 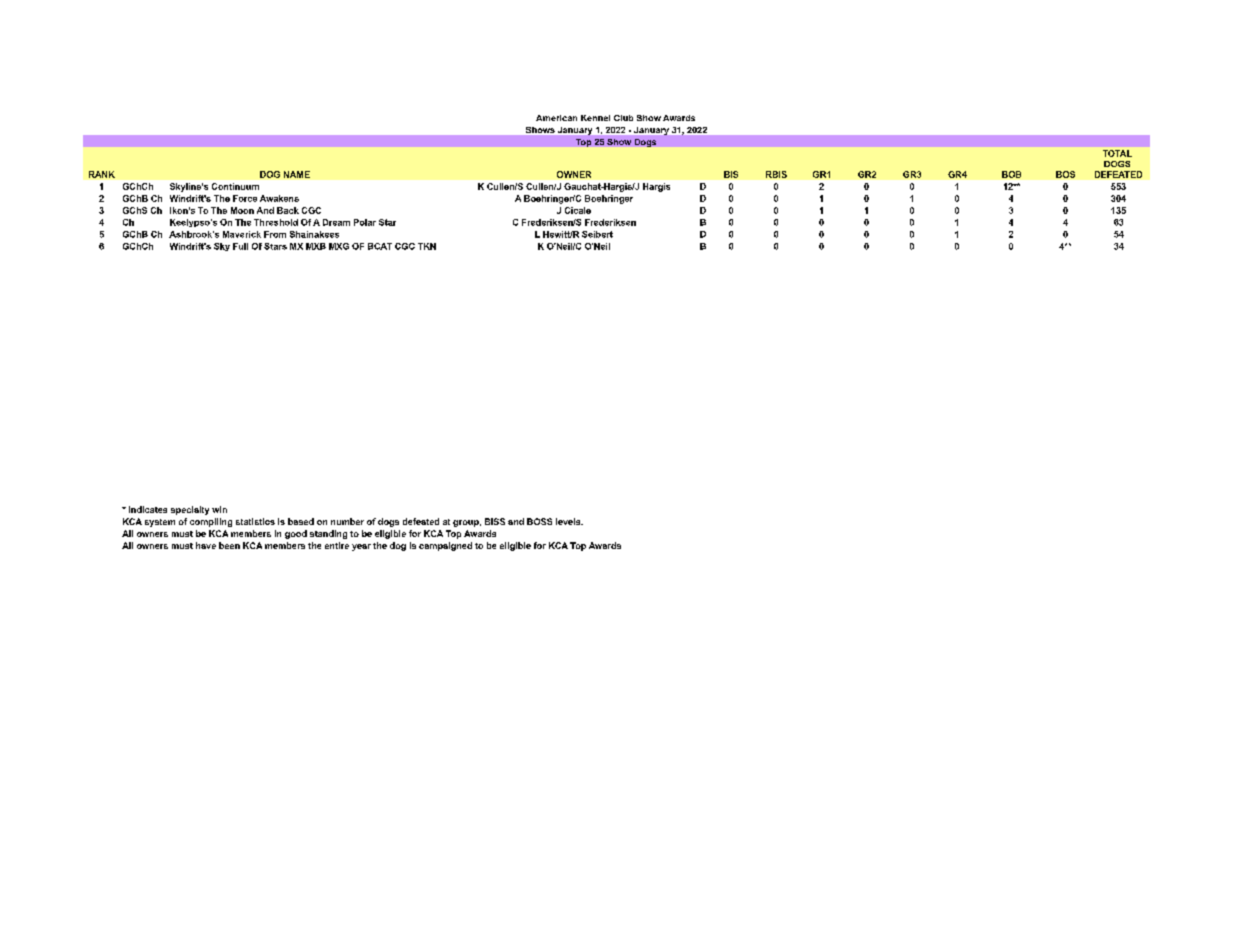 I want to click on TOTAL, so click(x=1117, y=153).
